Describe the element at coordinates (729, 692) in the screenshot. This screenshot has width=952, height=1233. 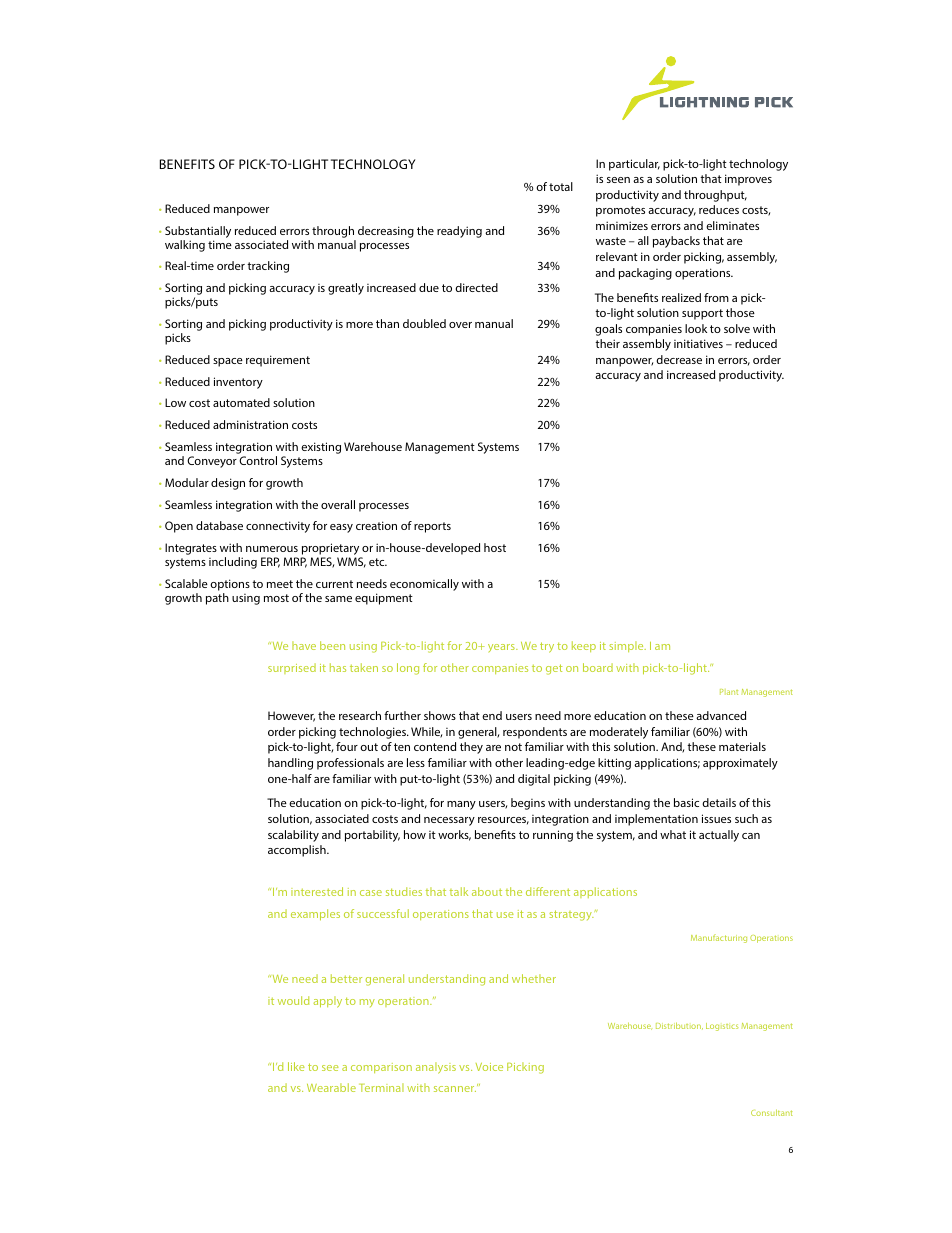
I see `Plant` at that location.
